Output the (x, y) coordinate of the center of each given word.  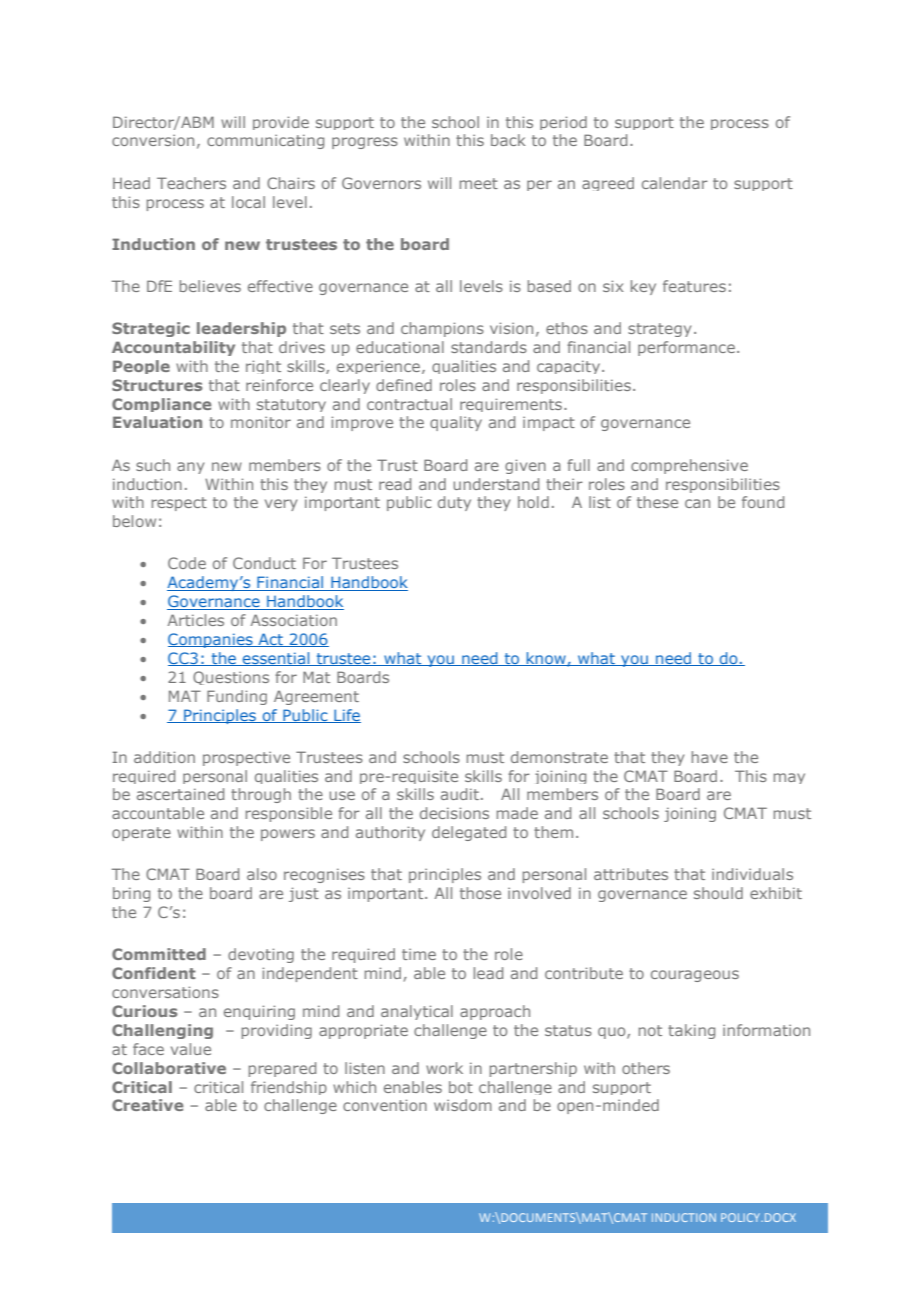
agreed (608, 184)
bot (461, 1087)
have (710, 757)
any (190, 468)
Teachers (191, 183)
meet (479, 183)
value (191, 1049)
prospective (246, 759)
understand (496, 484)
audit (460, 794)
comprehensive (689, 466)
